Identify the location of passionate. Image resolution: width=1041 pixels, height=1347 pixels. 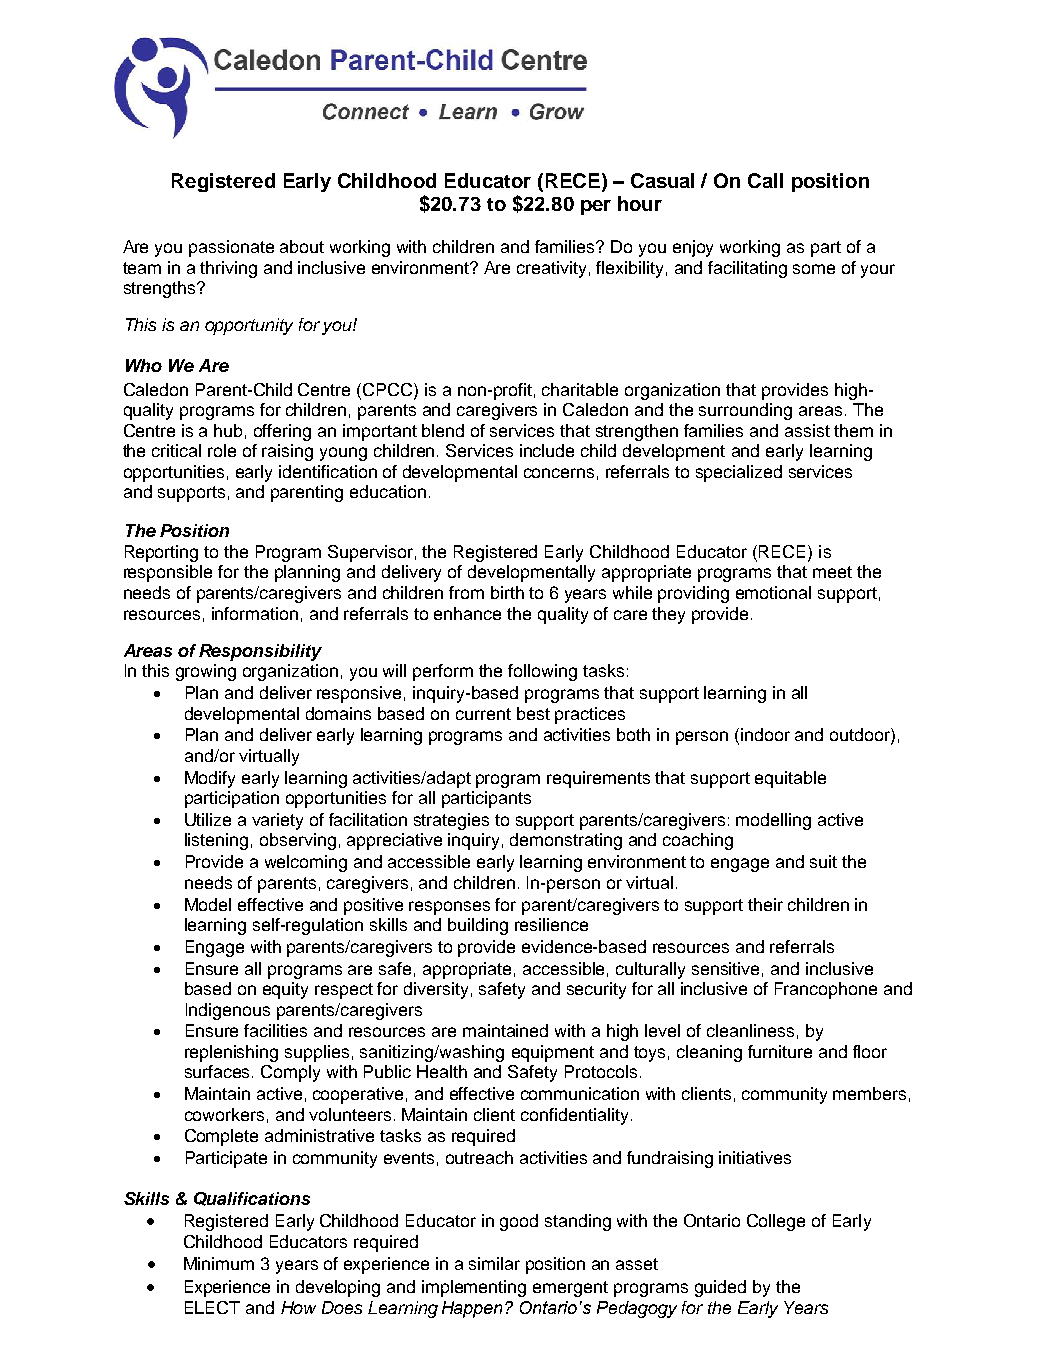
(231, 248).
